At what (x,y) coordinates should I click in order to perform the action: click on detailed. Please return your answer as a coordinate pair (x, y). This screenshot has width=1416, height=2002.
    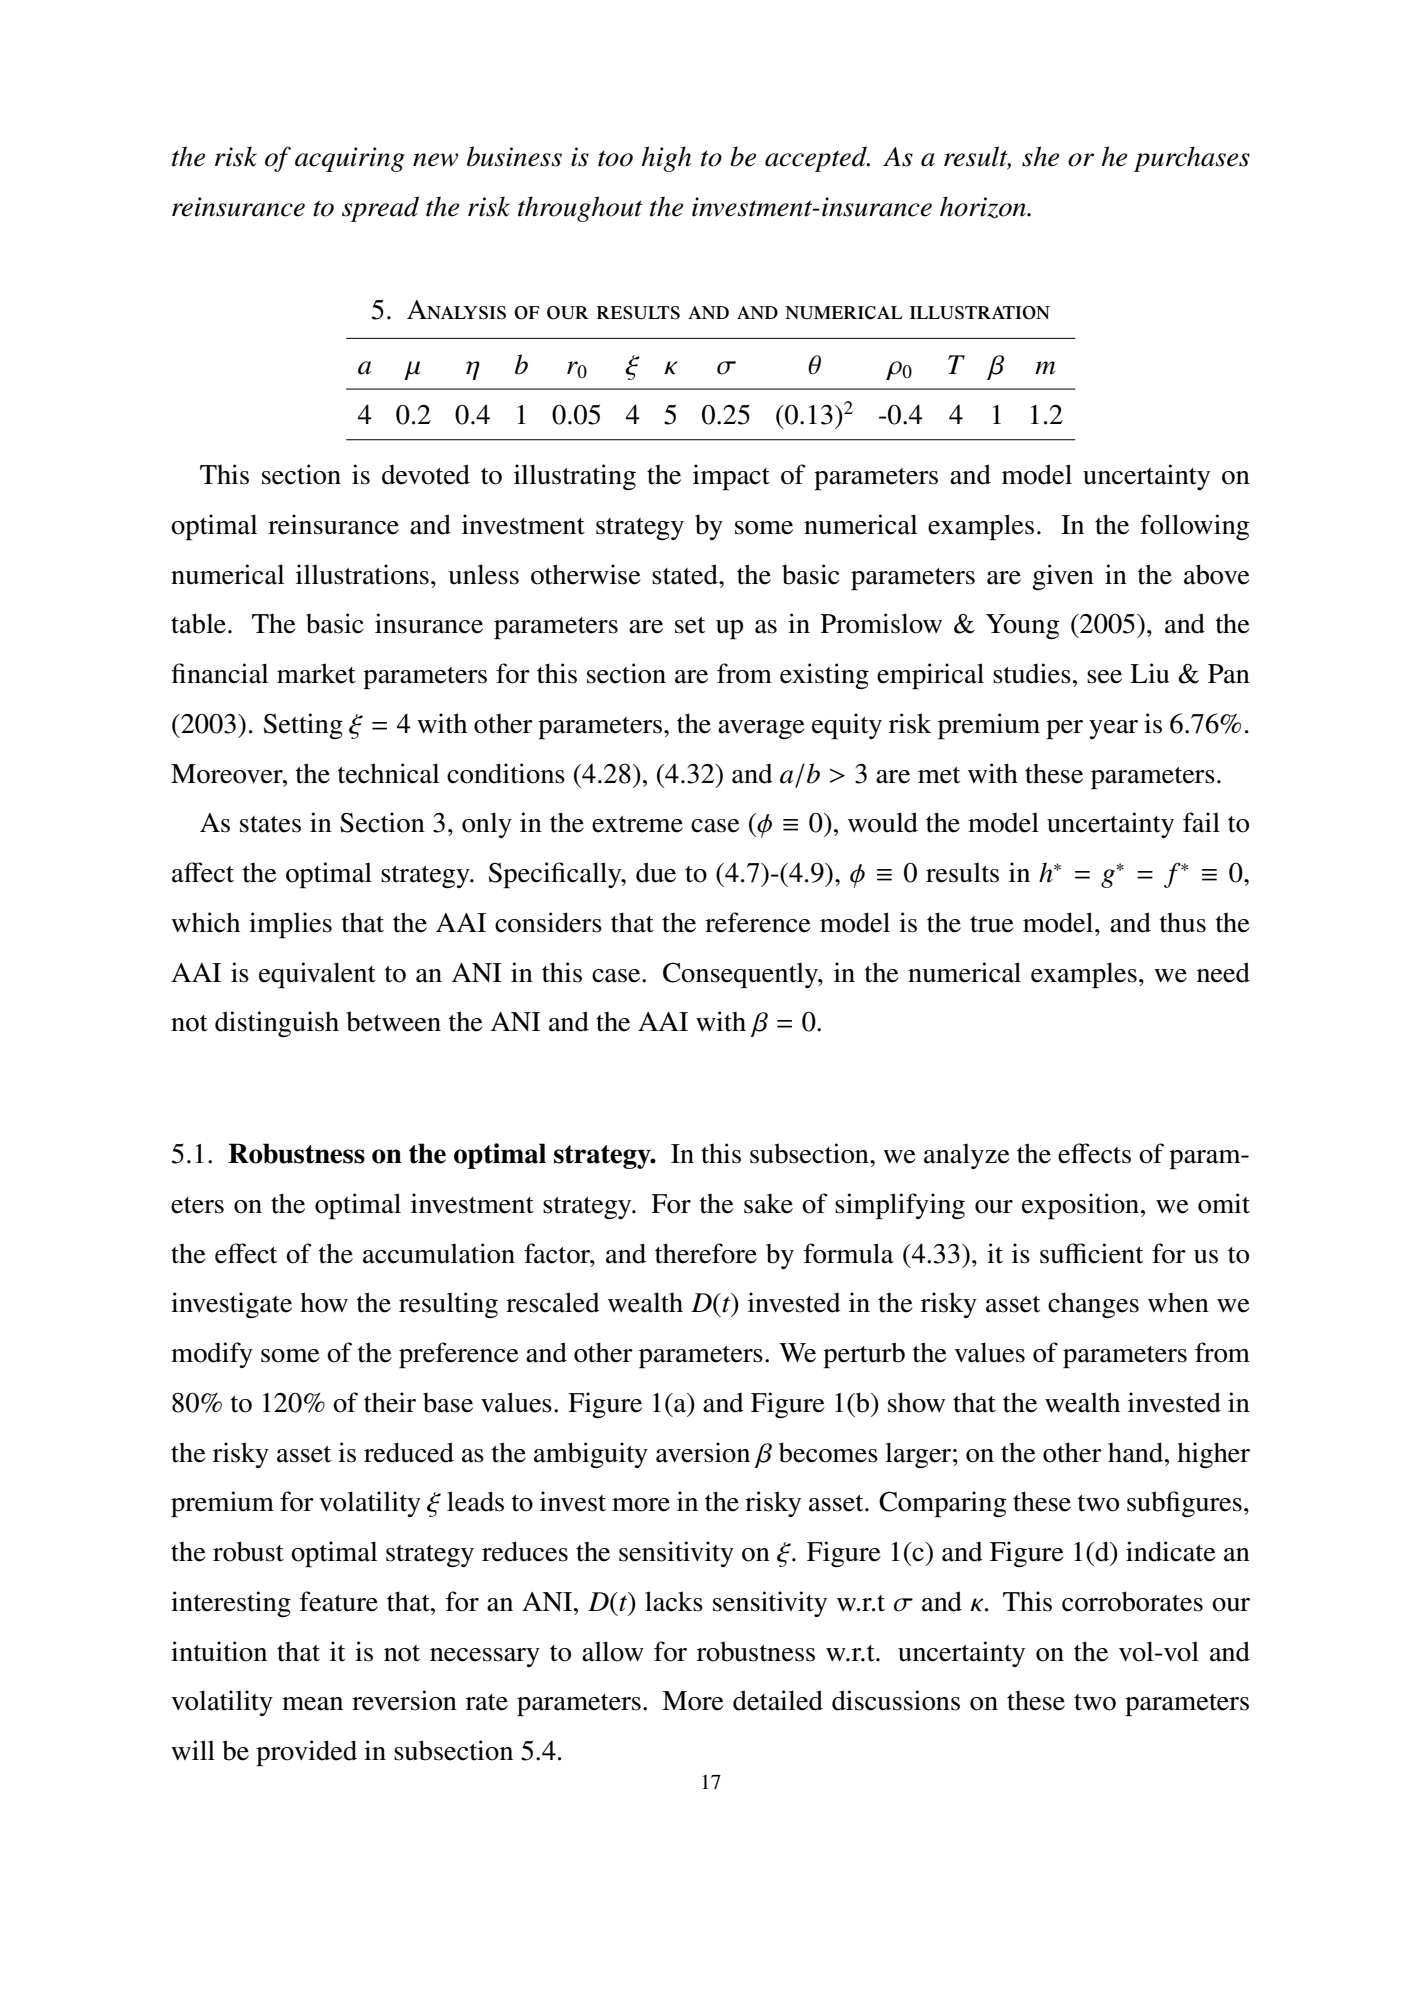
    Looking at the image, I should click on (778, 1700).
